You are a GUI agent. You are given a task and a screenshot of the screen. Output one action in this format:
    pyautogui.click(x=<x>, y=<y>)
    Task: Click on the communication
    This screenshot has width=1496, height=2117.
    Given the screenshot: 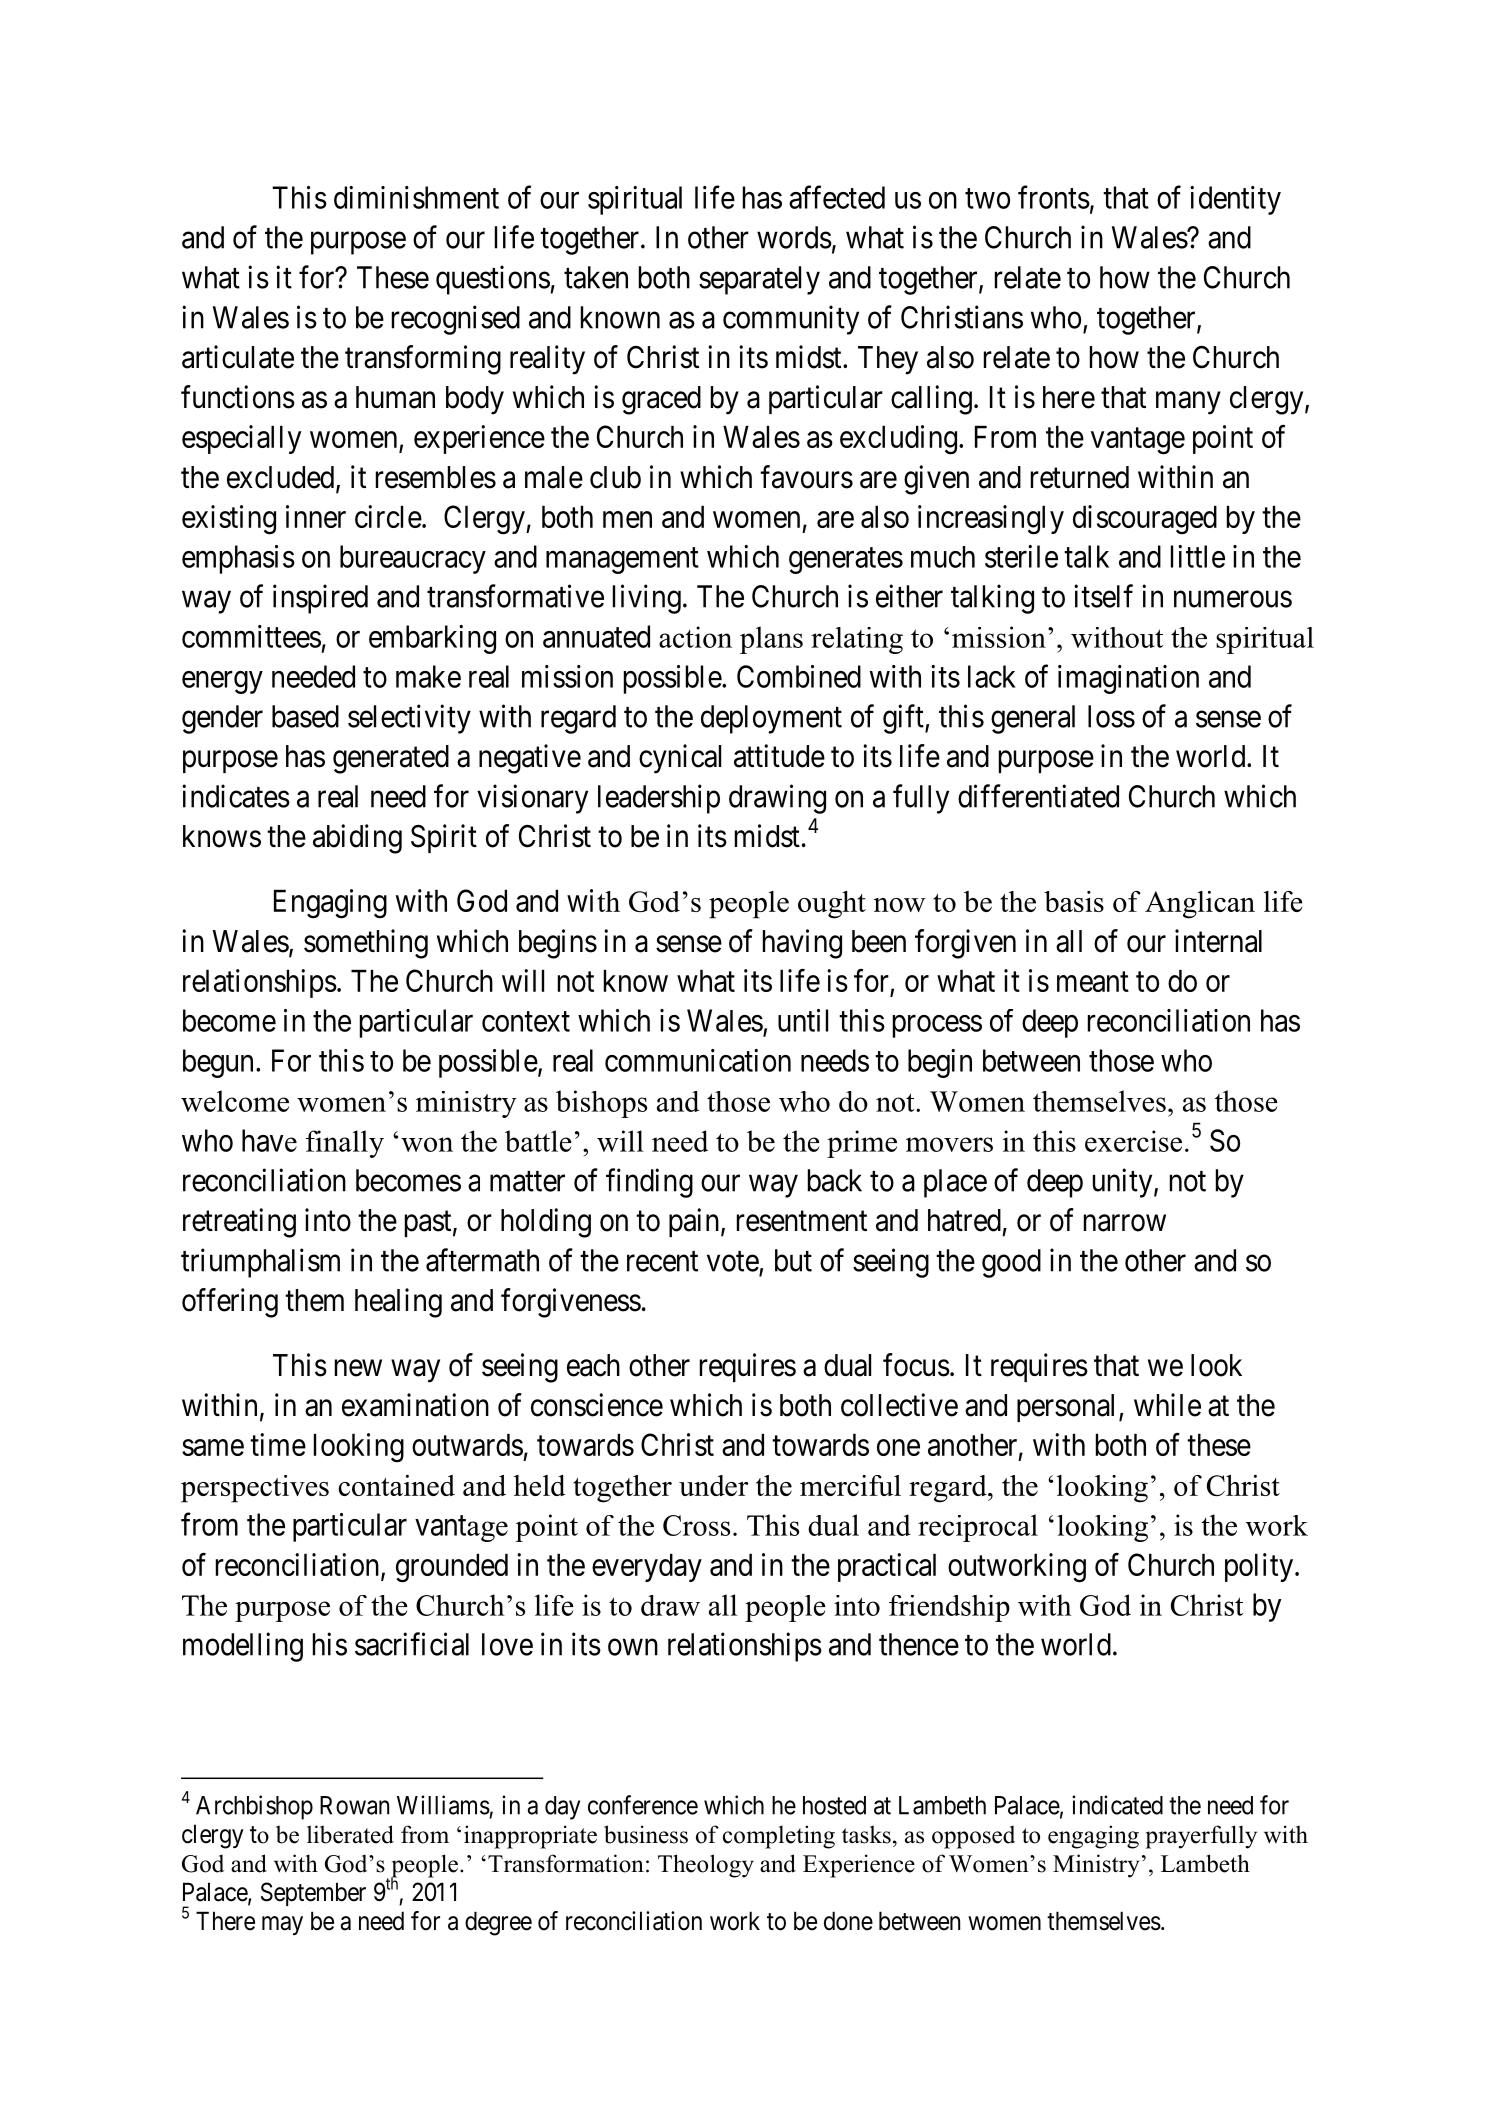 What is the action you would take?
    pyautogui.click(x=698, y=1060)
